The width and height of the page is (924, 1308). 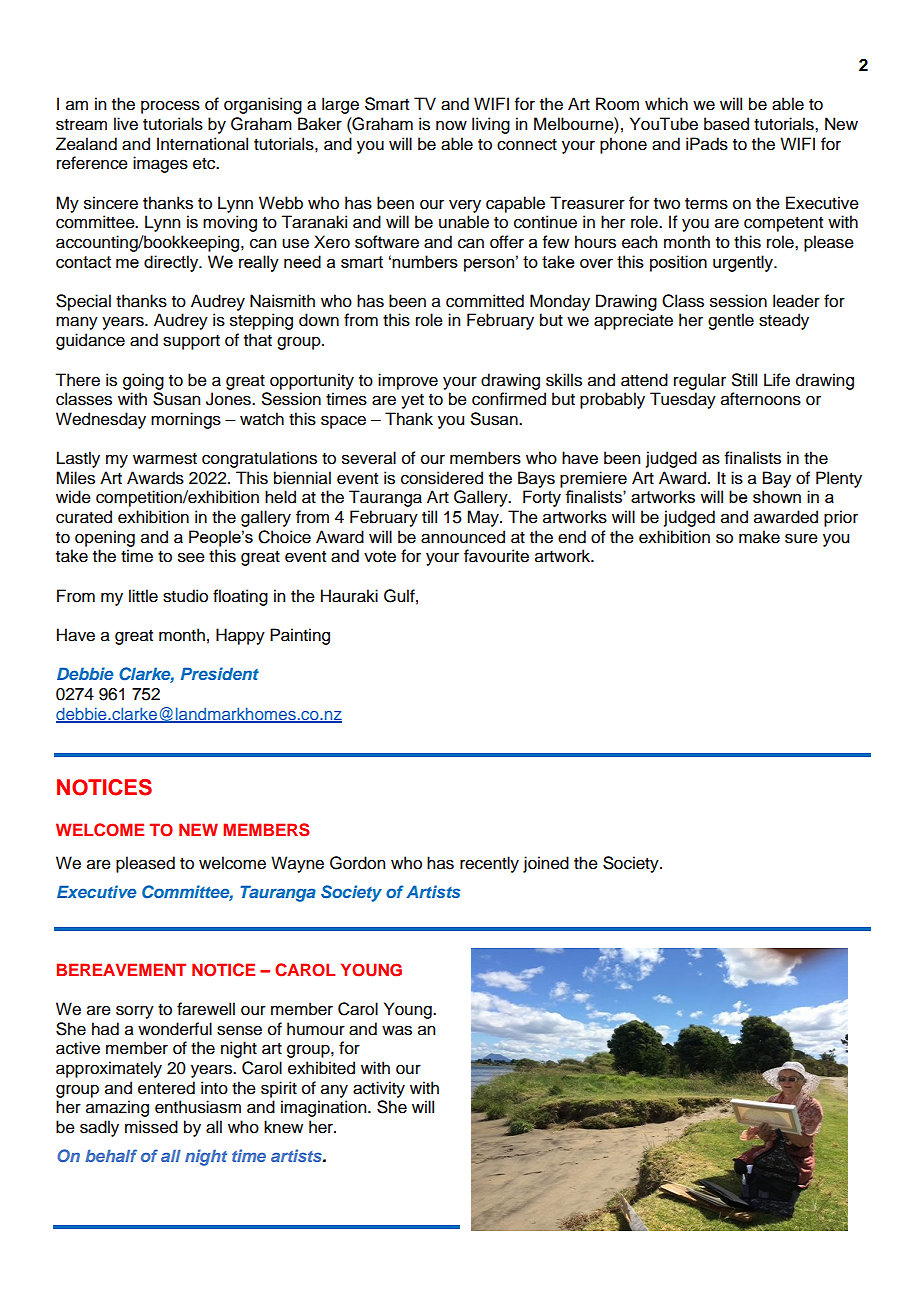 I want to click on going, so click(x=143, y=381).
